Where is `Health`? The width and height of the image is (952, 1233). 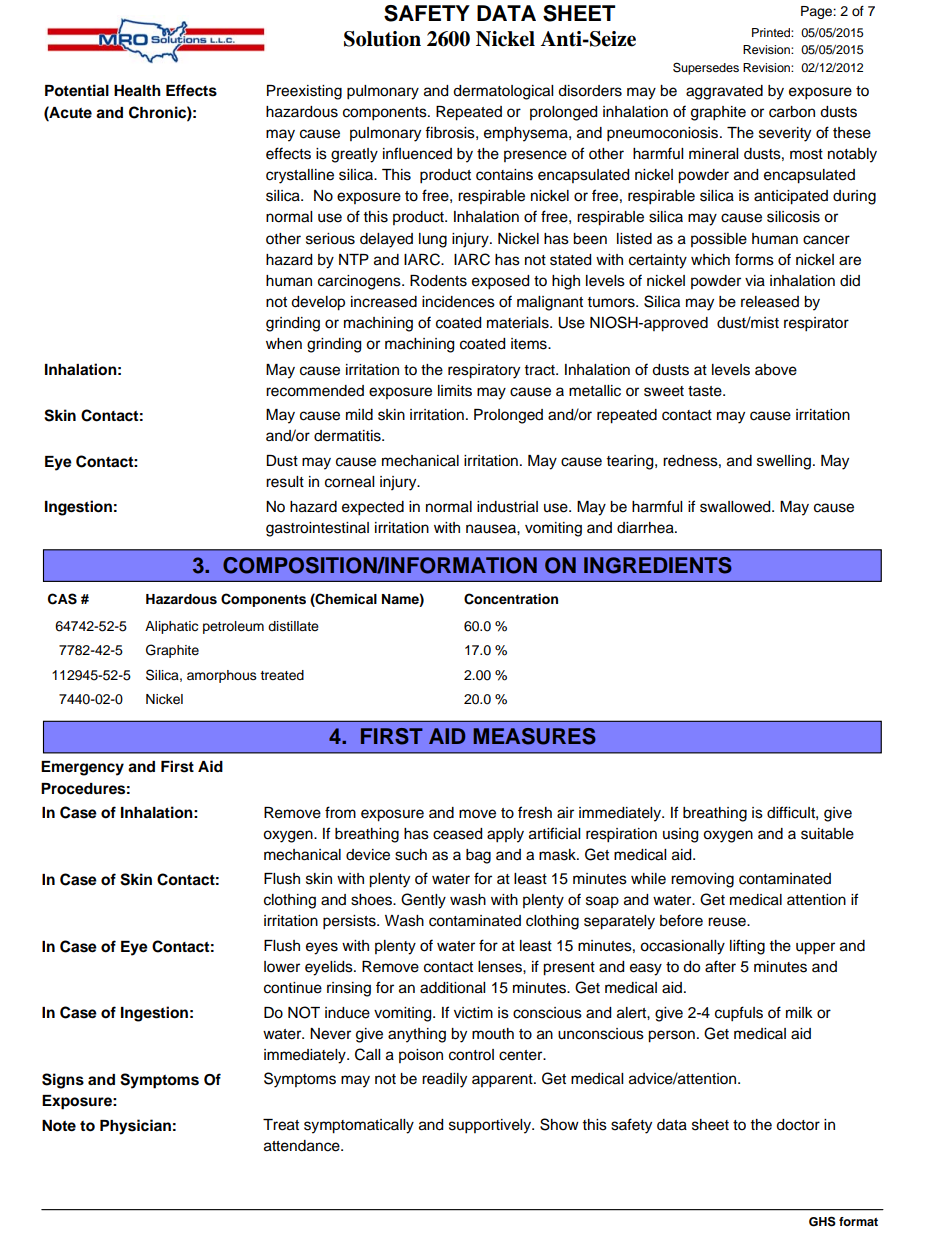 Health is located at coordinates (137, 91).
